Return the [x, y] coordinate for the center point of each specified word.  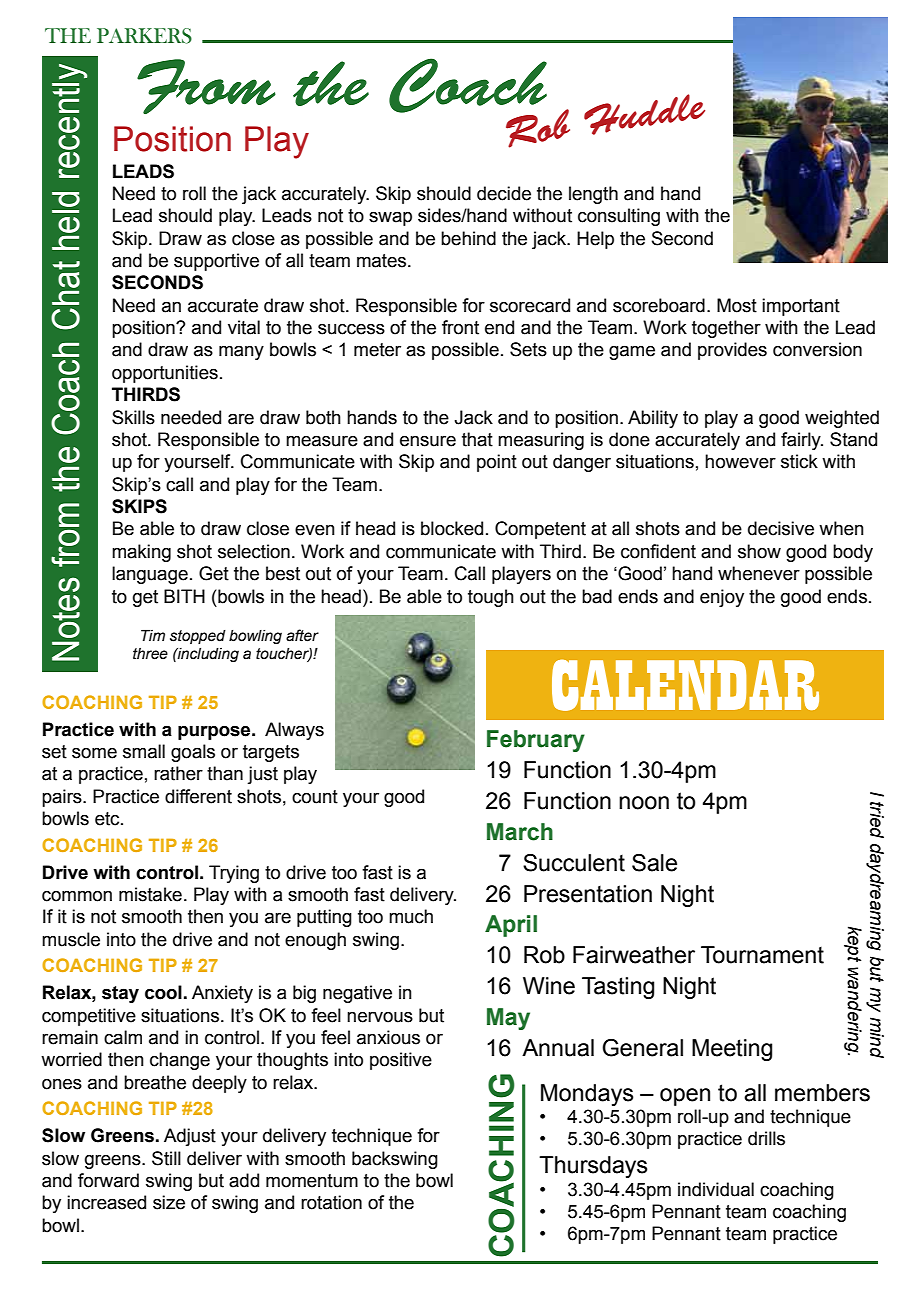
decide [504, 193]
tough [491, 598]
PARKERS [144, 36]
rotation [331, 1202]
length [593, 195]
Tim [153, 635]
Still [166, 1158]
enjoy [722, 598]
